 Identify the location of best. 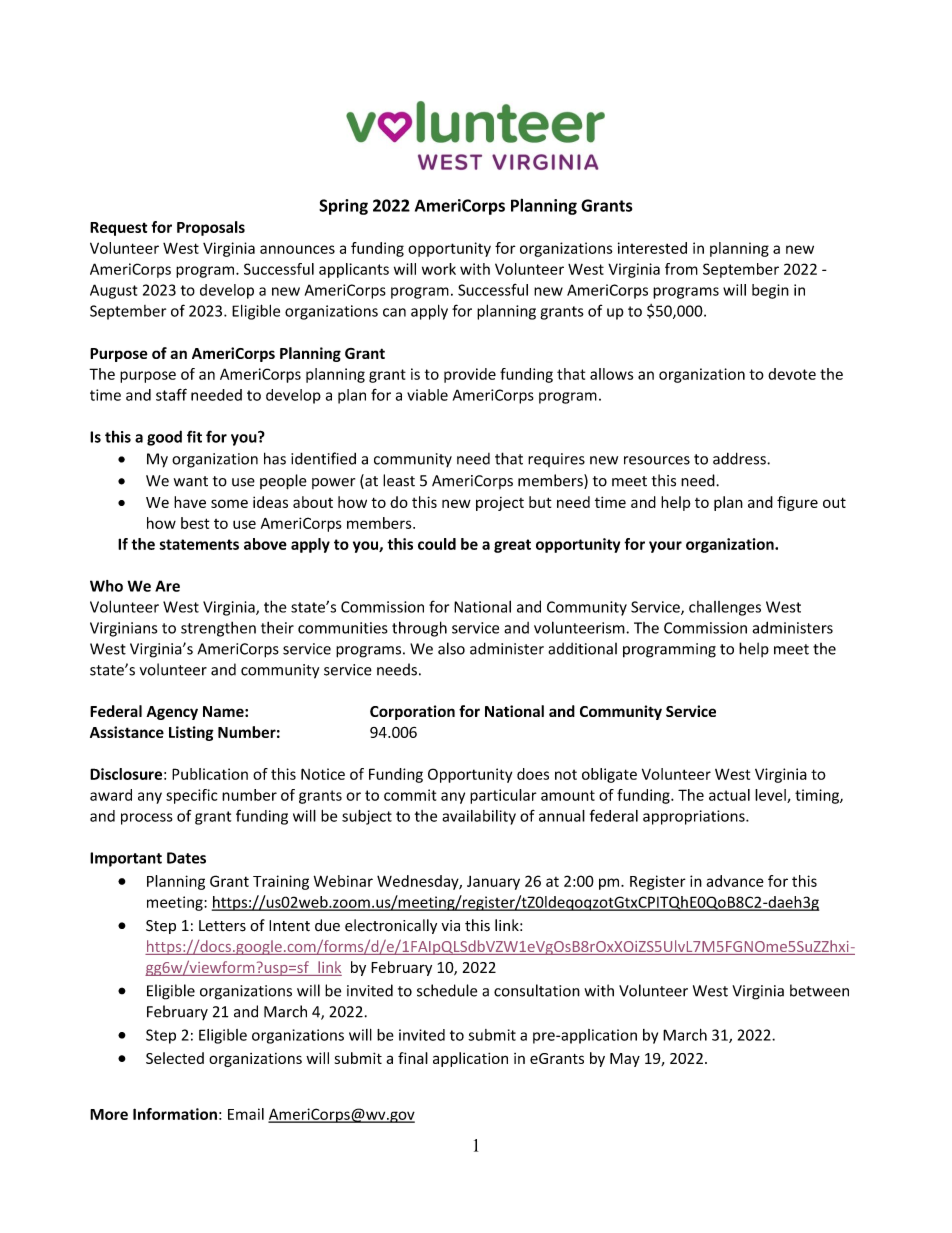
(195, 523).
